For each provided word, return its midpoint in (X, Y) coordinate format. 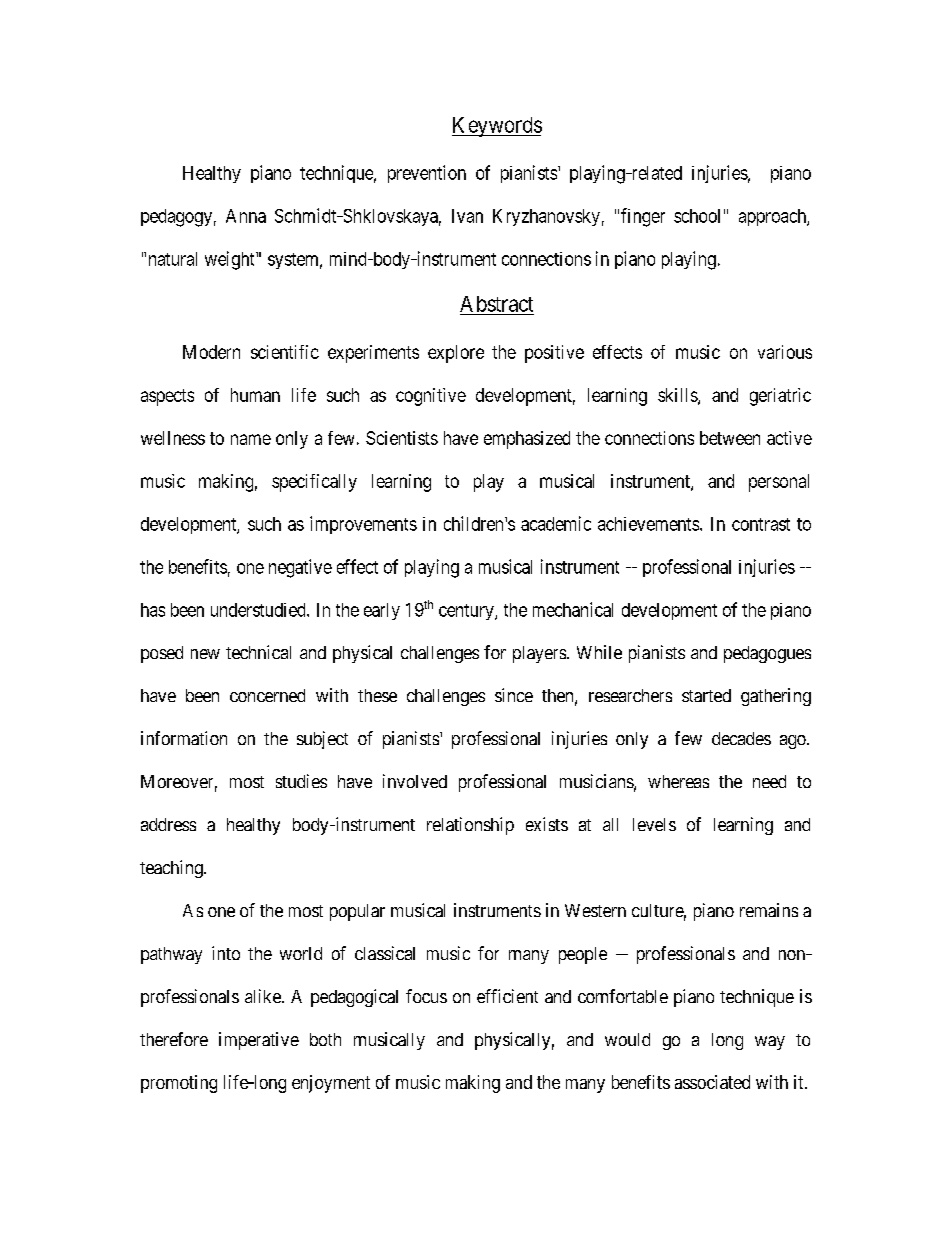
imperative (259, 1041)
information (184, 738)
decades (741, 738)
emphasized (527, 440)
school (697, 216)
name (251, 439)
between (730, 438)
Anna (246, 216)
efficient (507, 996)
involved (415, 781)
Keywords (497, 127)
